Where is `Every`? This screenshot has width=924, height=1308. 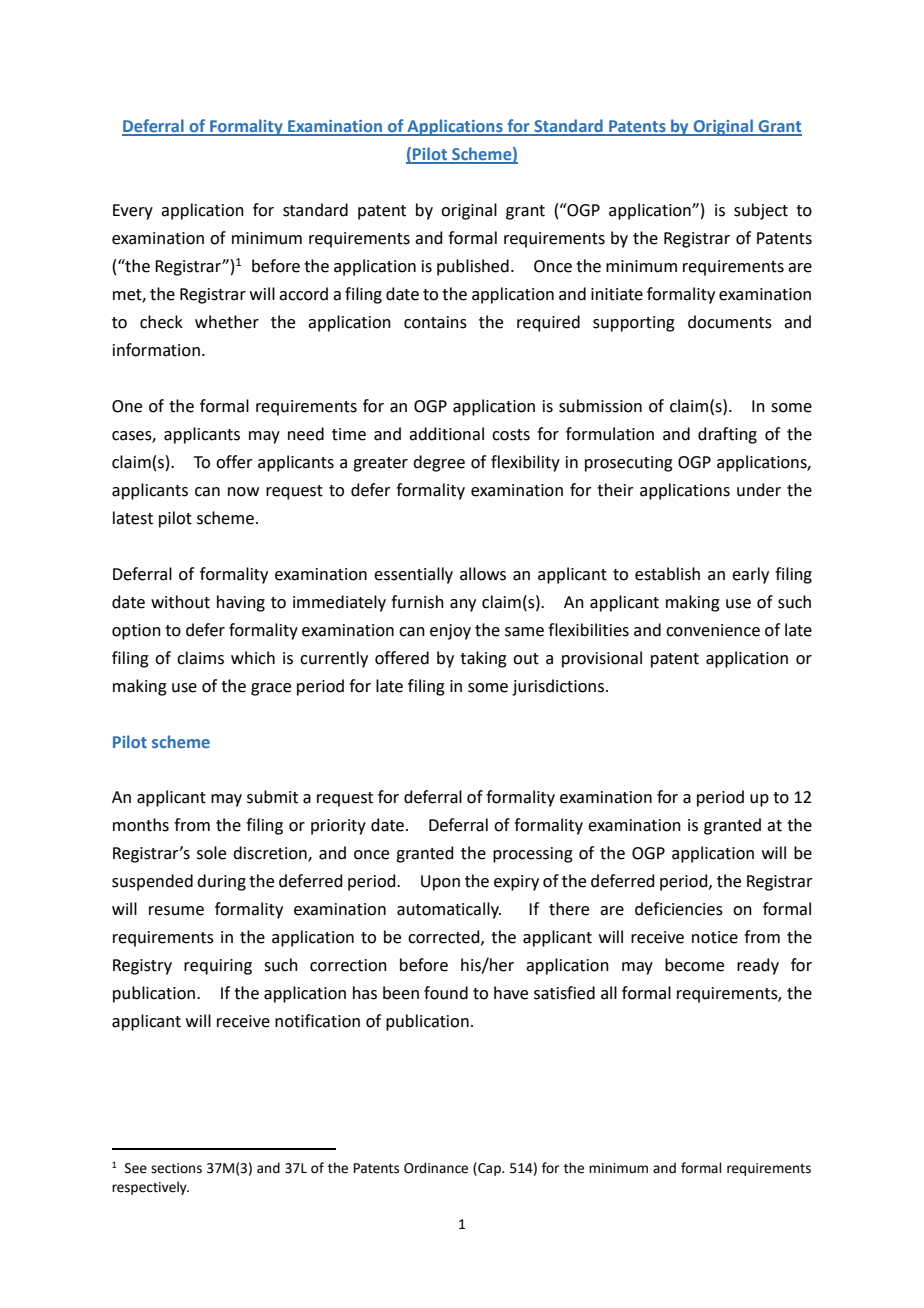 Every is located at coordinates (133, 212).
